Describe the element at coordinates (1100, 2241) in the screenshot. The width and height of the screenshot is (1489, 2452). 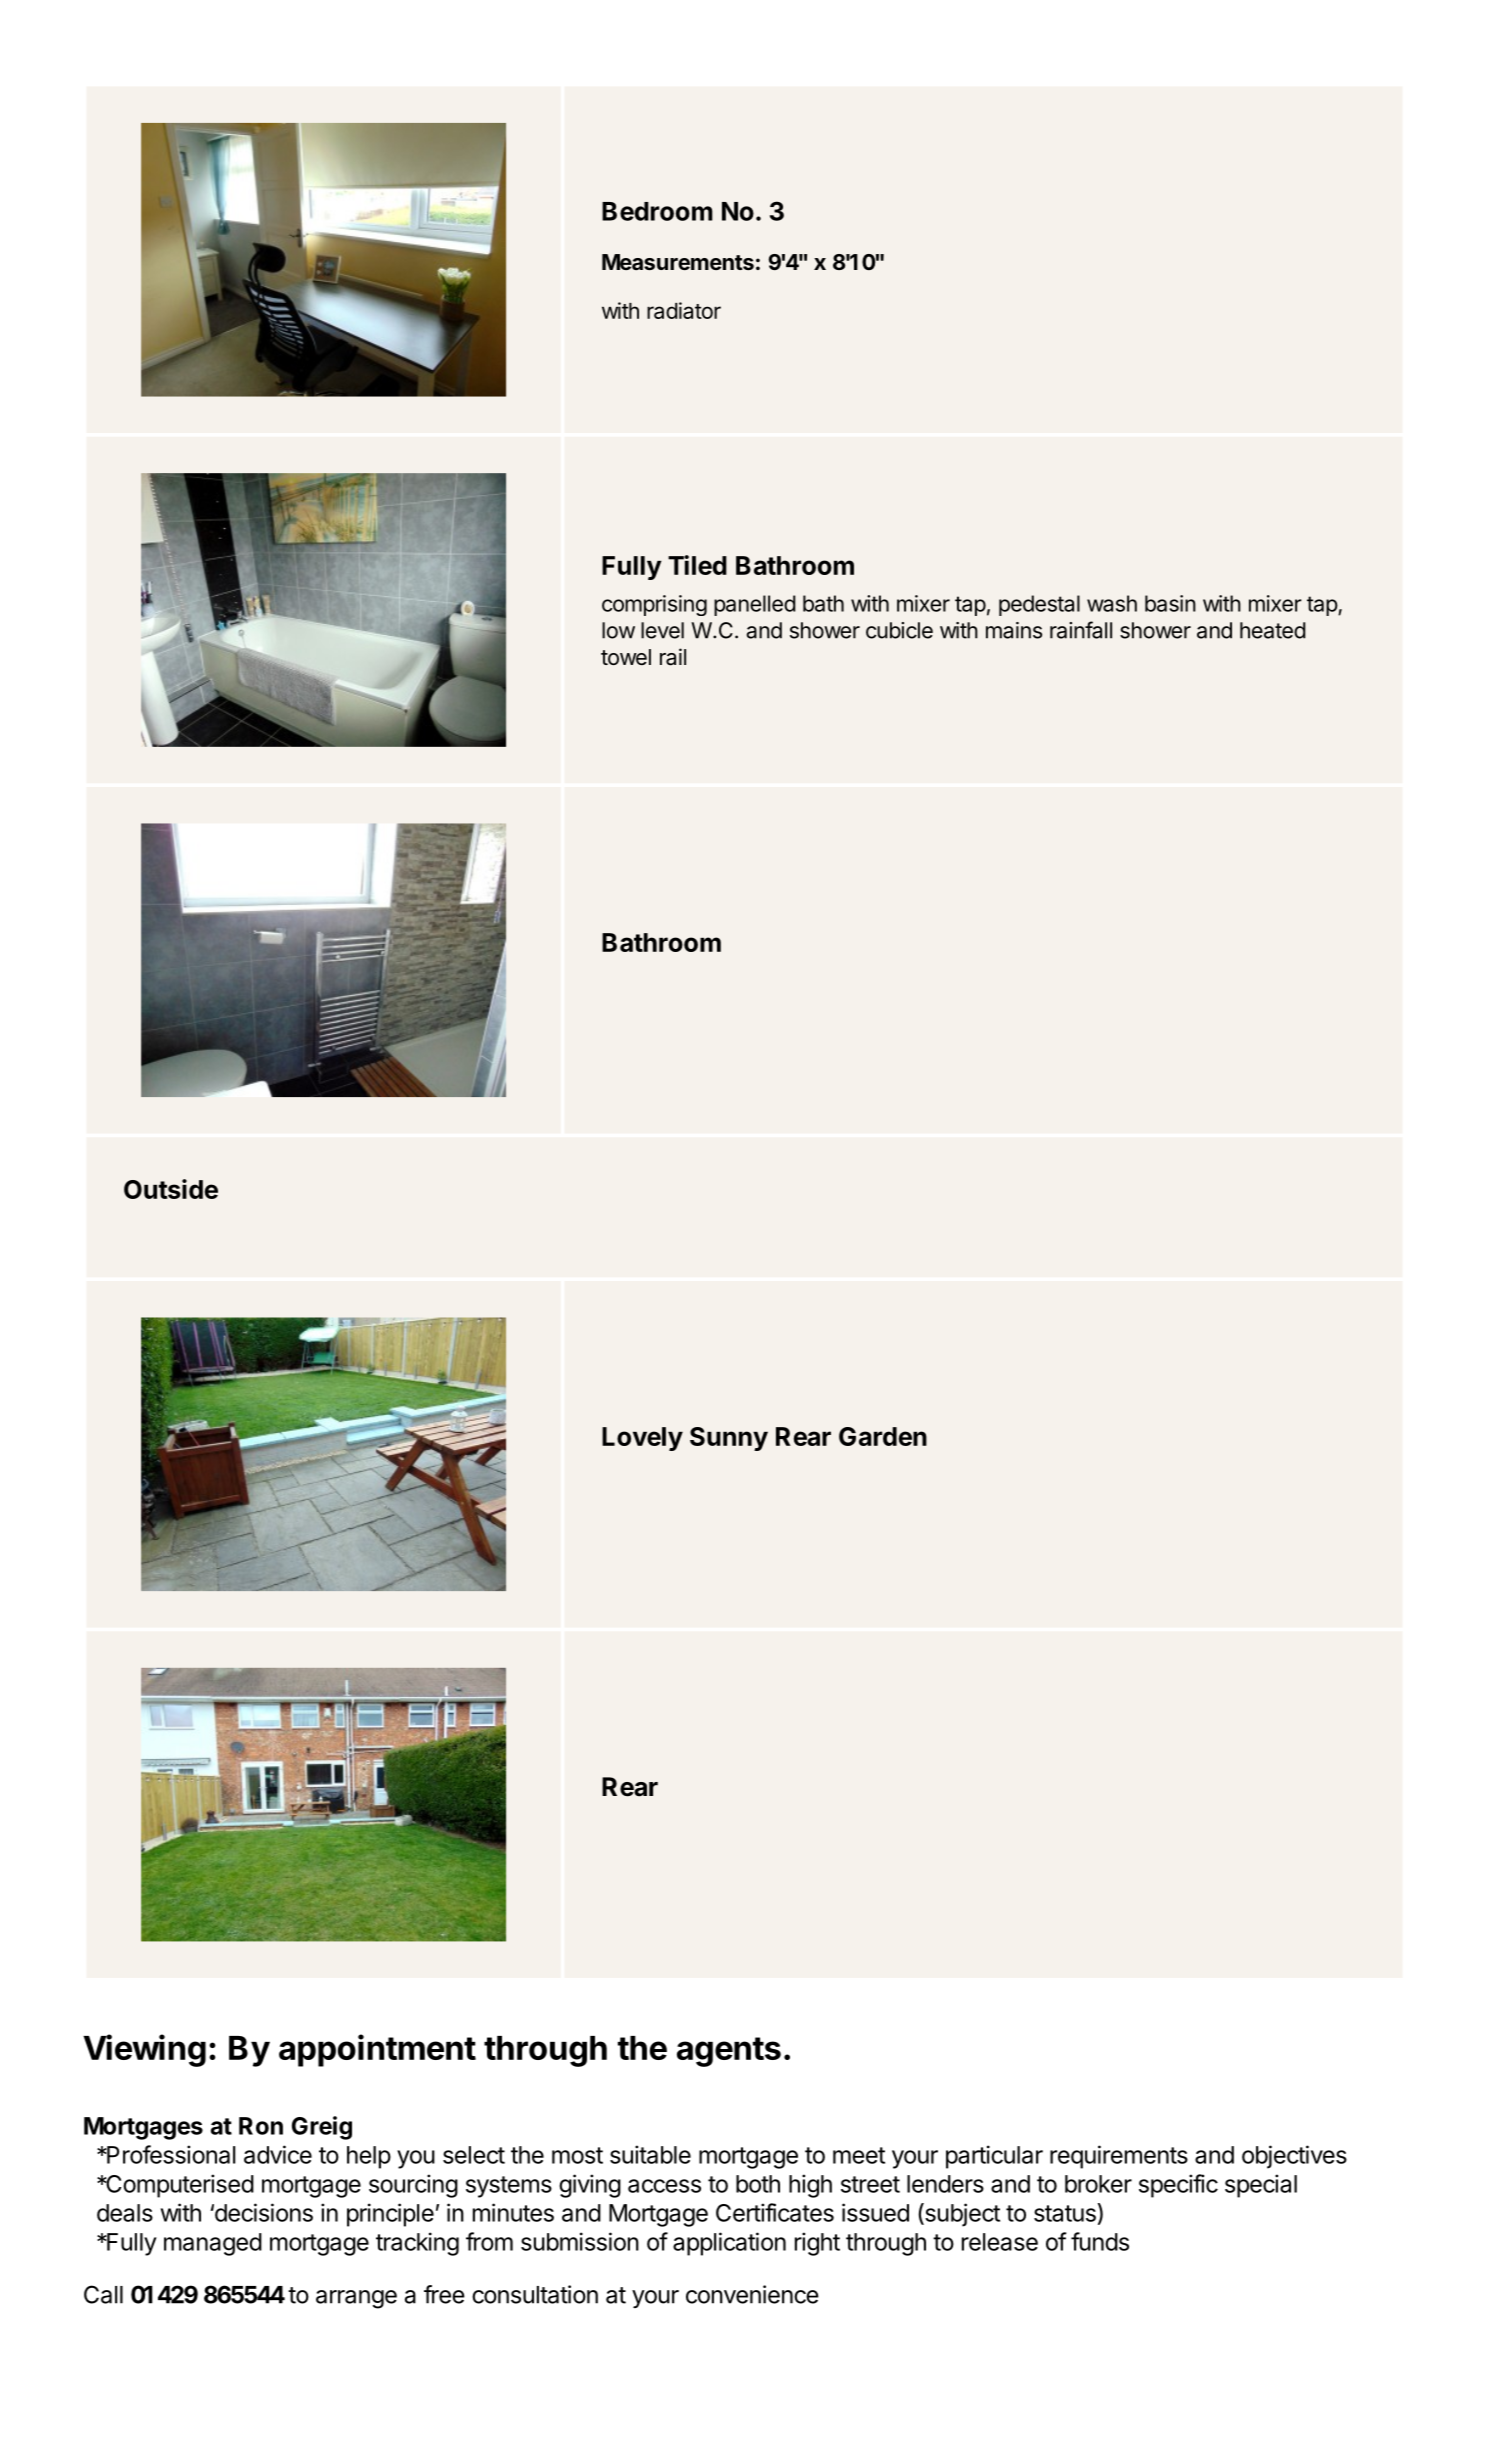
I see `funds` at that location.
